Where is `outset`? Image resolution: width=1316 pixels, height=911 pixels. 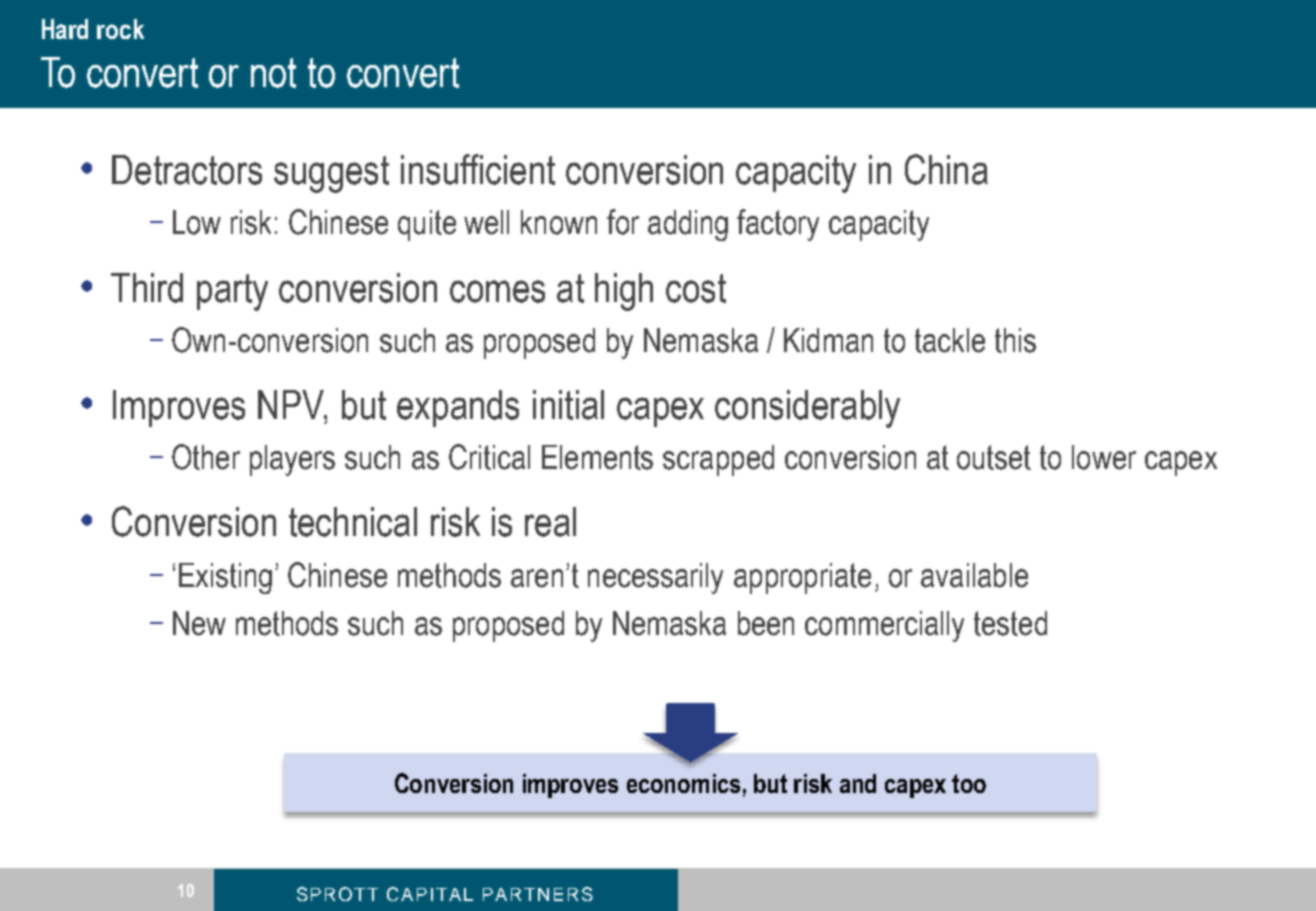
outset is located at coordinates (994, 457).
